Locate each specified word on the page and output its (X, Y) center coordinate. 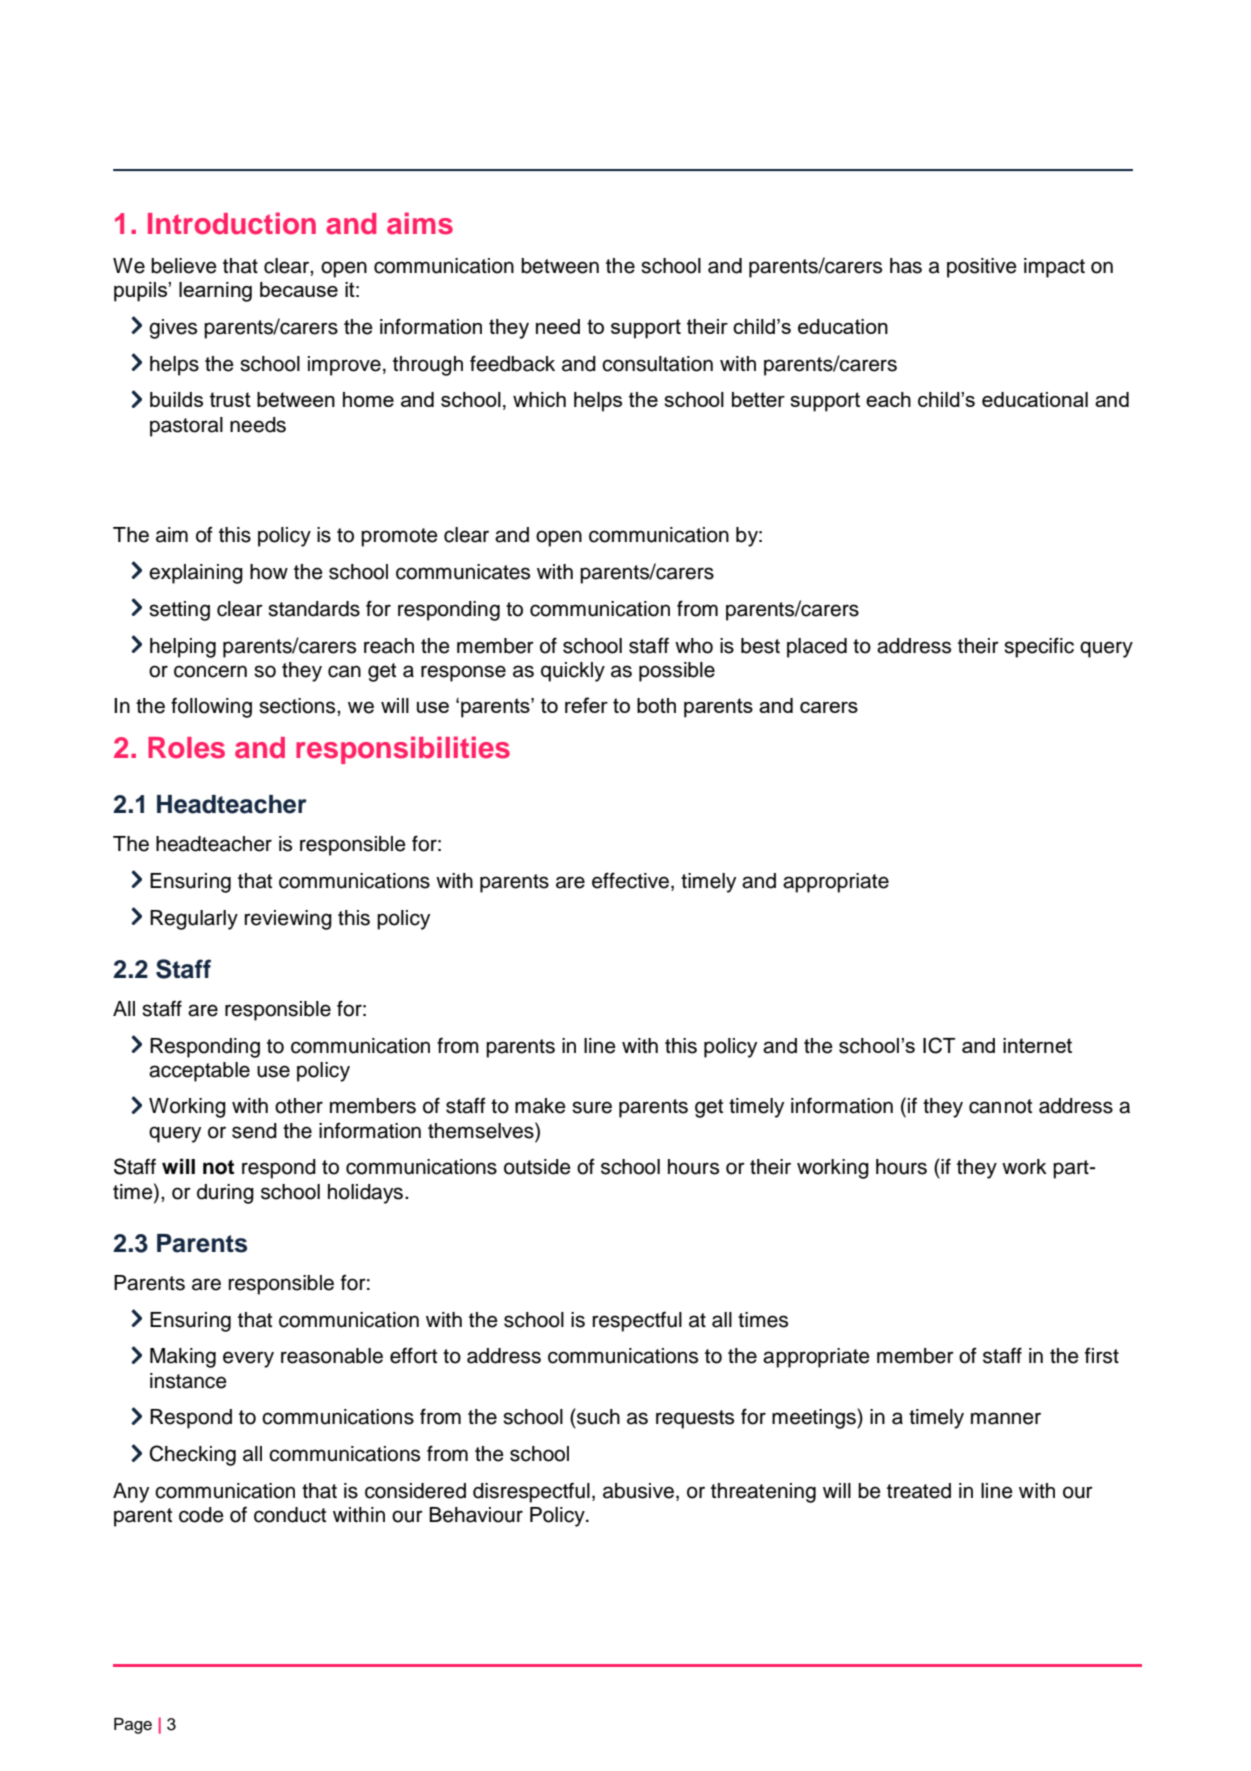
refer (586, 705)
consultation (657, 364)
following (211, 707)
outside (537, 1167)
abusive (638, 1491)
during (225, 1194)
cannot (1000, 1106)
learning (215, 292)
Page (133, 1726)
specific (1039, 647)
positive (982, 268)
